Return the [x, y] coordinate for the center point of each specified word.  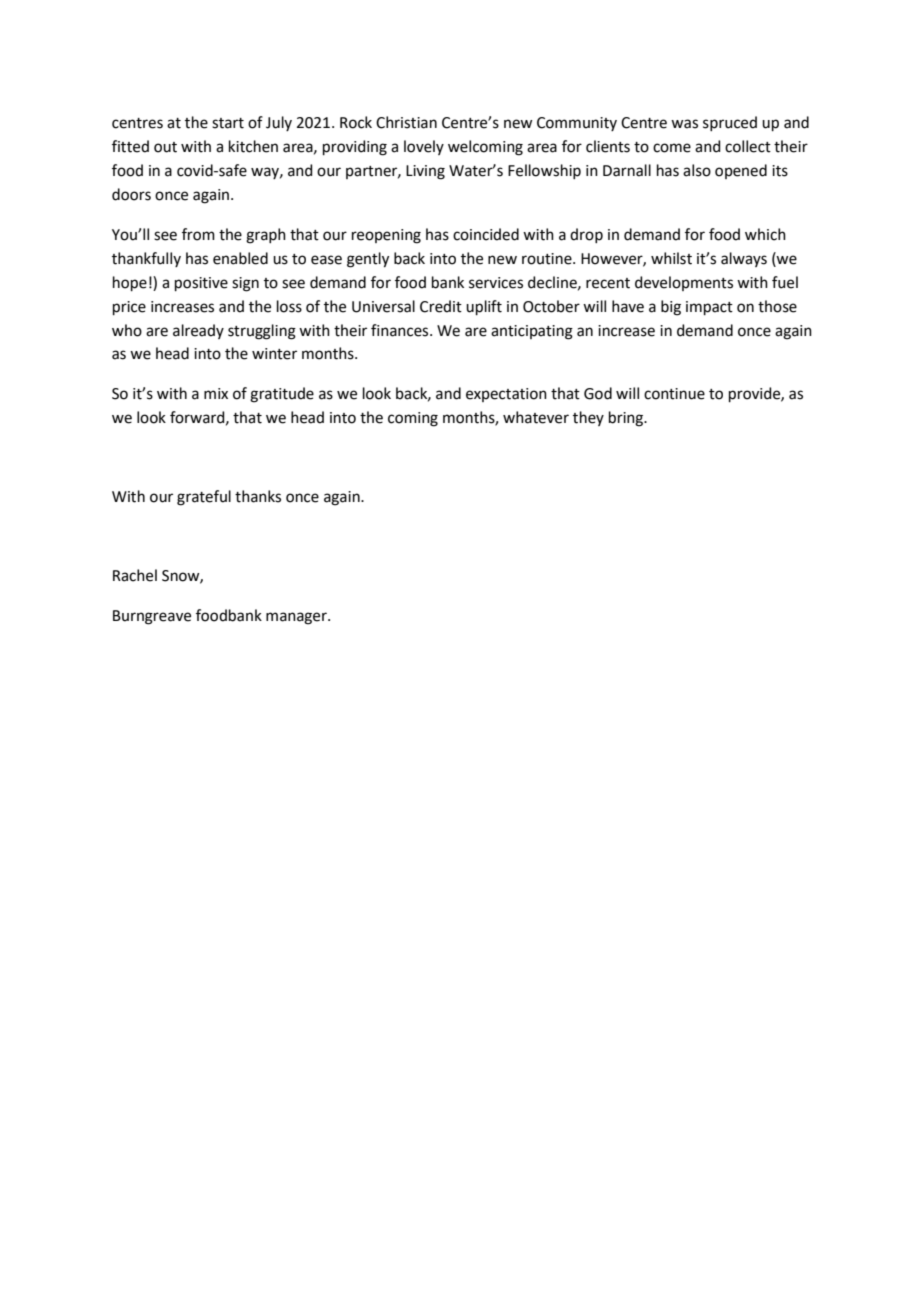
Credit [441, 306]
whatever [536, 417]
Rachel [135, 575]
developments [684, 283]
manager [297, 618]
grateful [204, 498]
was [684, 124]
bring [627, 419]
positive [201, 284]
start [228, 123]
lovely [424, 147]
